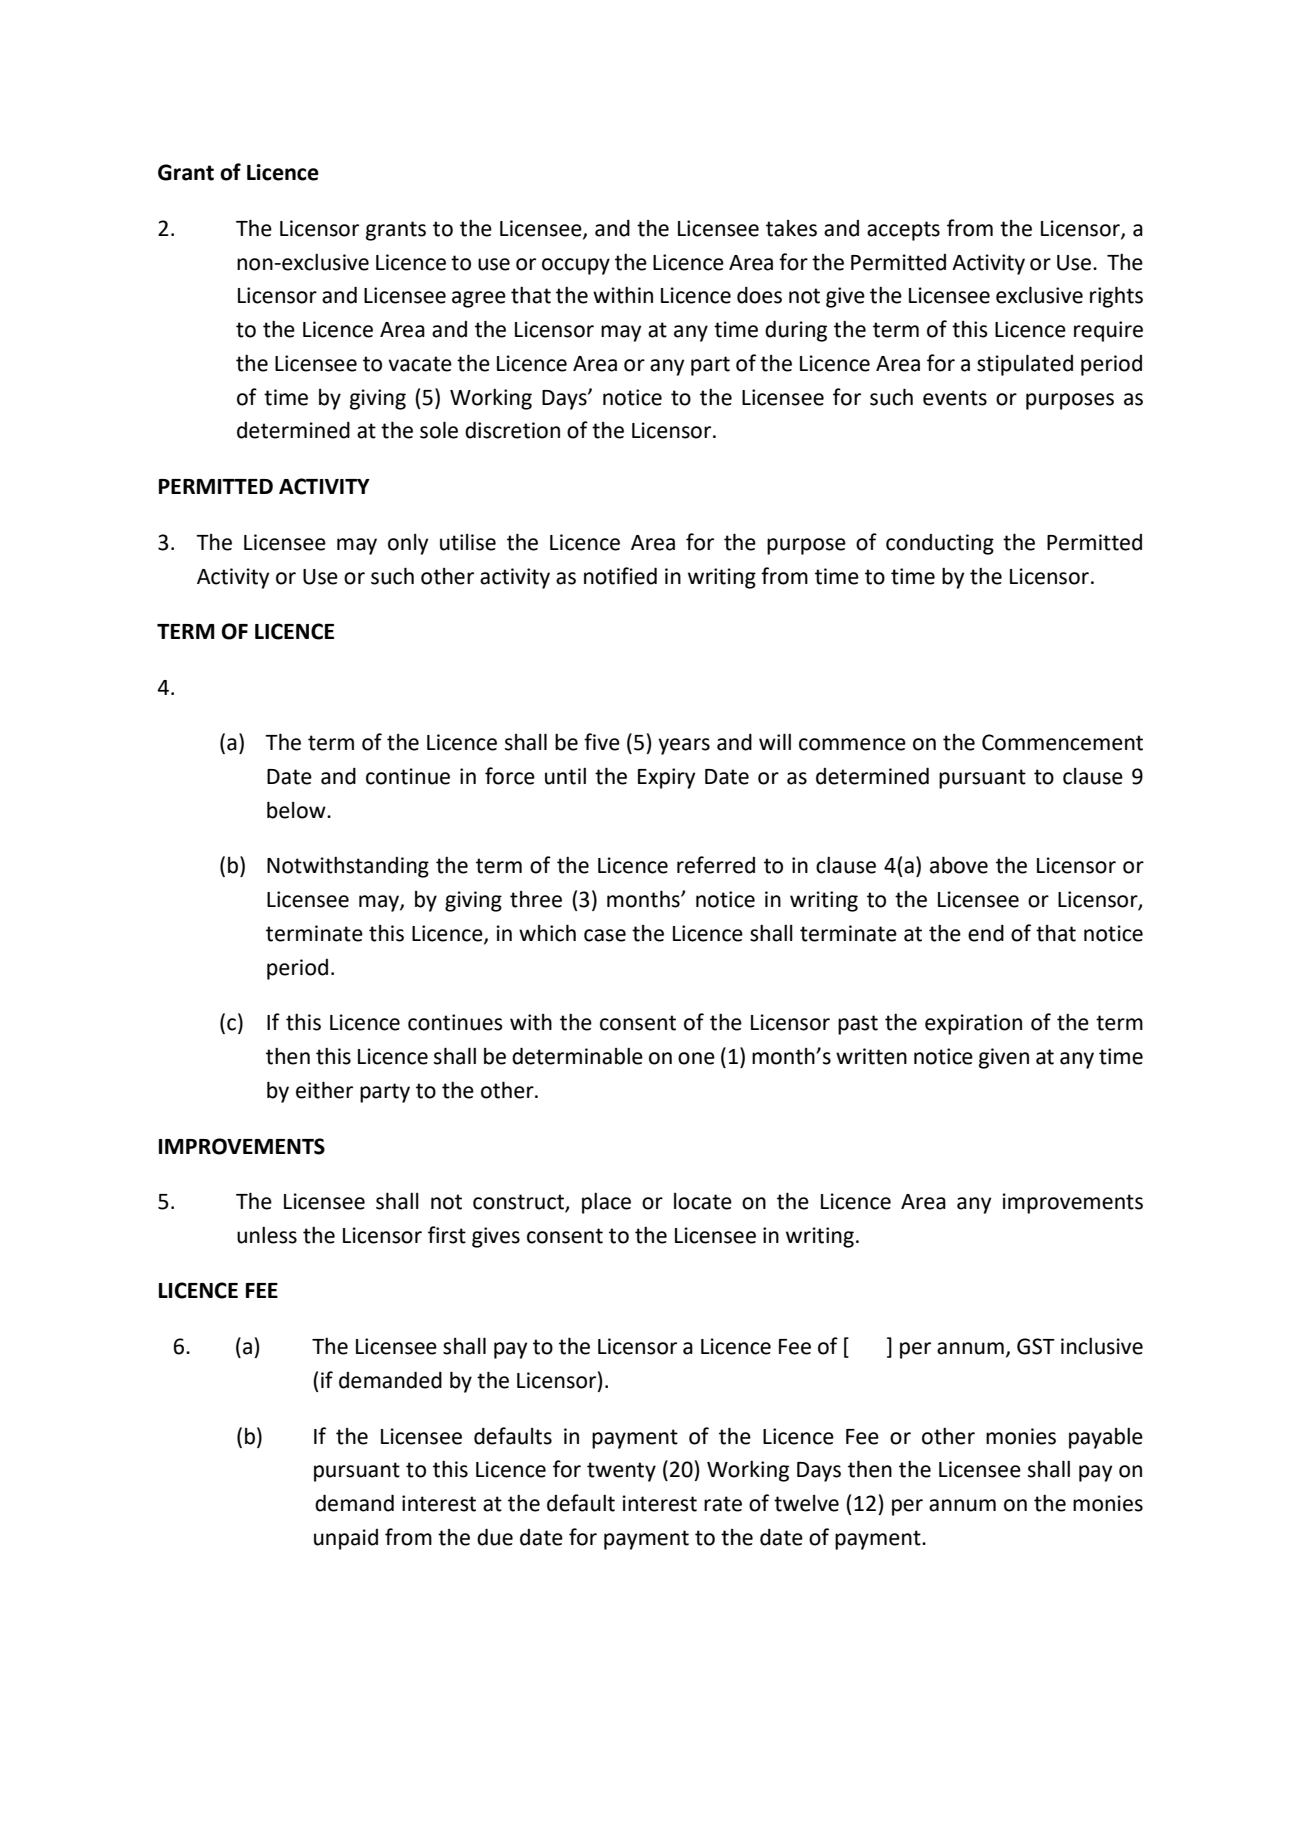 This image has width=1301, height=1841. What do you see at coordinates (324, 1090) in the image?
I see `either` at bounding box center [324, 1090].
